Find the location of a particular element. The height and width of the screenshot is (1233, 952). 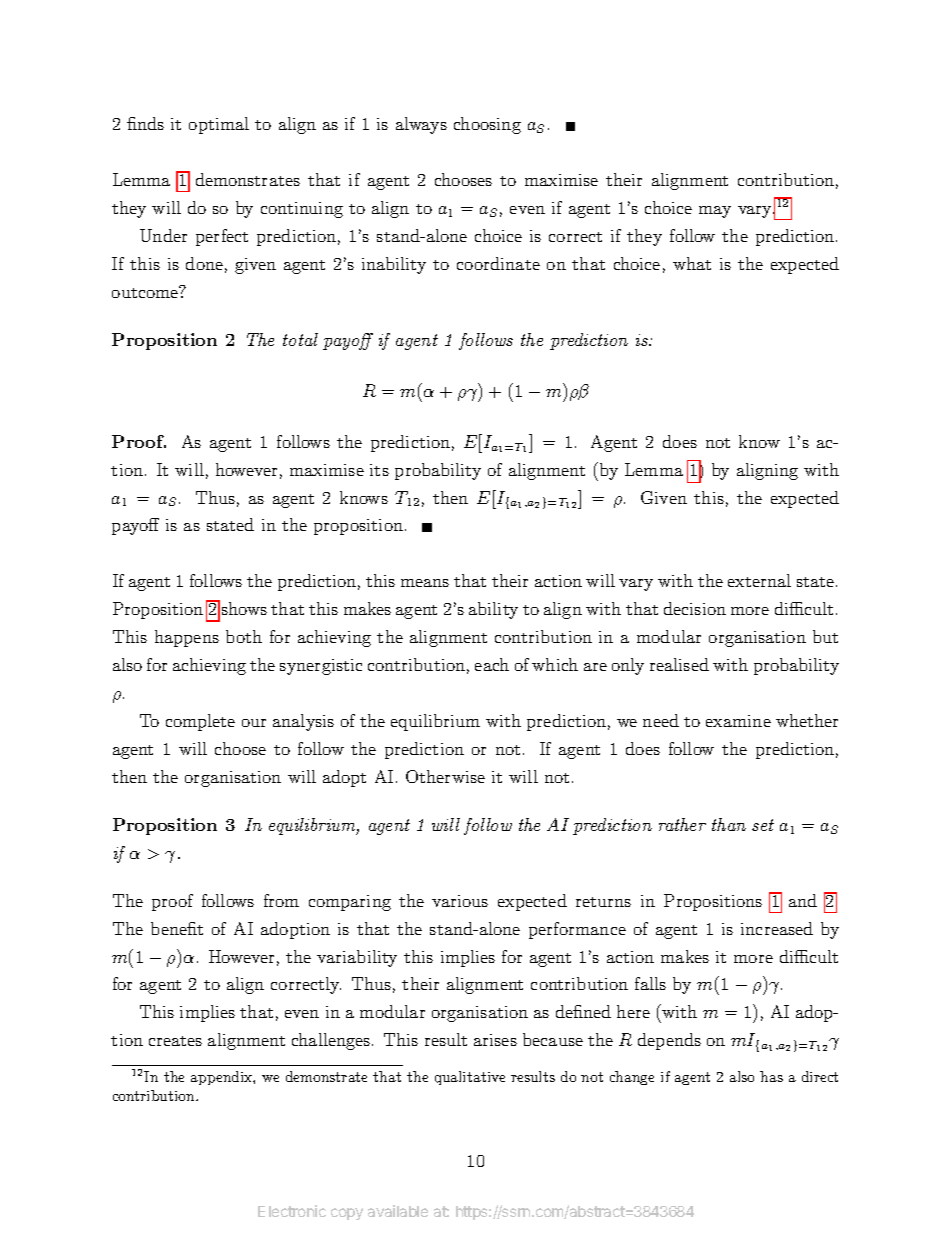

available is located at coordinates (398, 1211).
